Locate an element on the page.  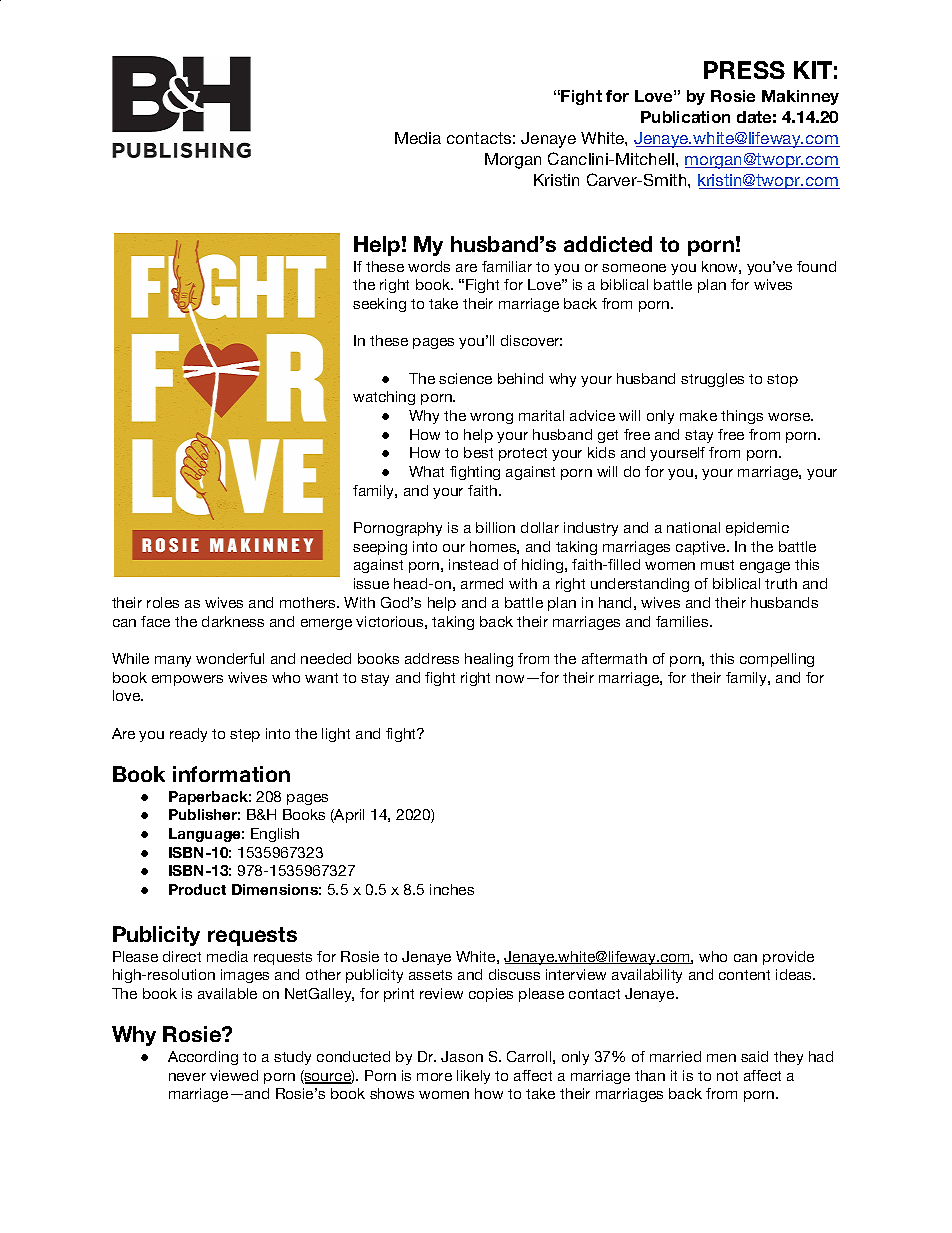
seeking is located at coordinates (379, 305).
